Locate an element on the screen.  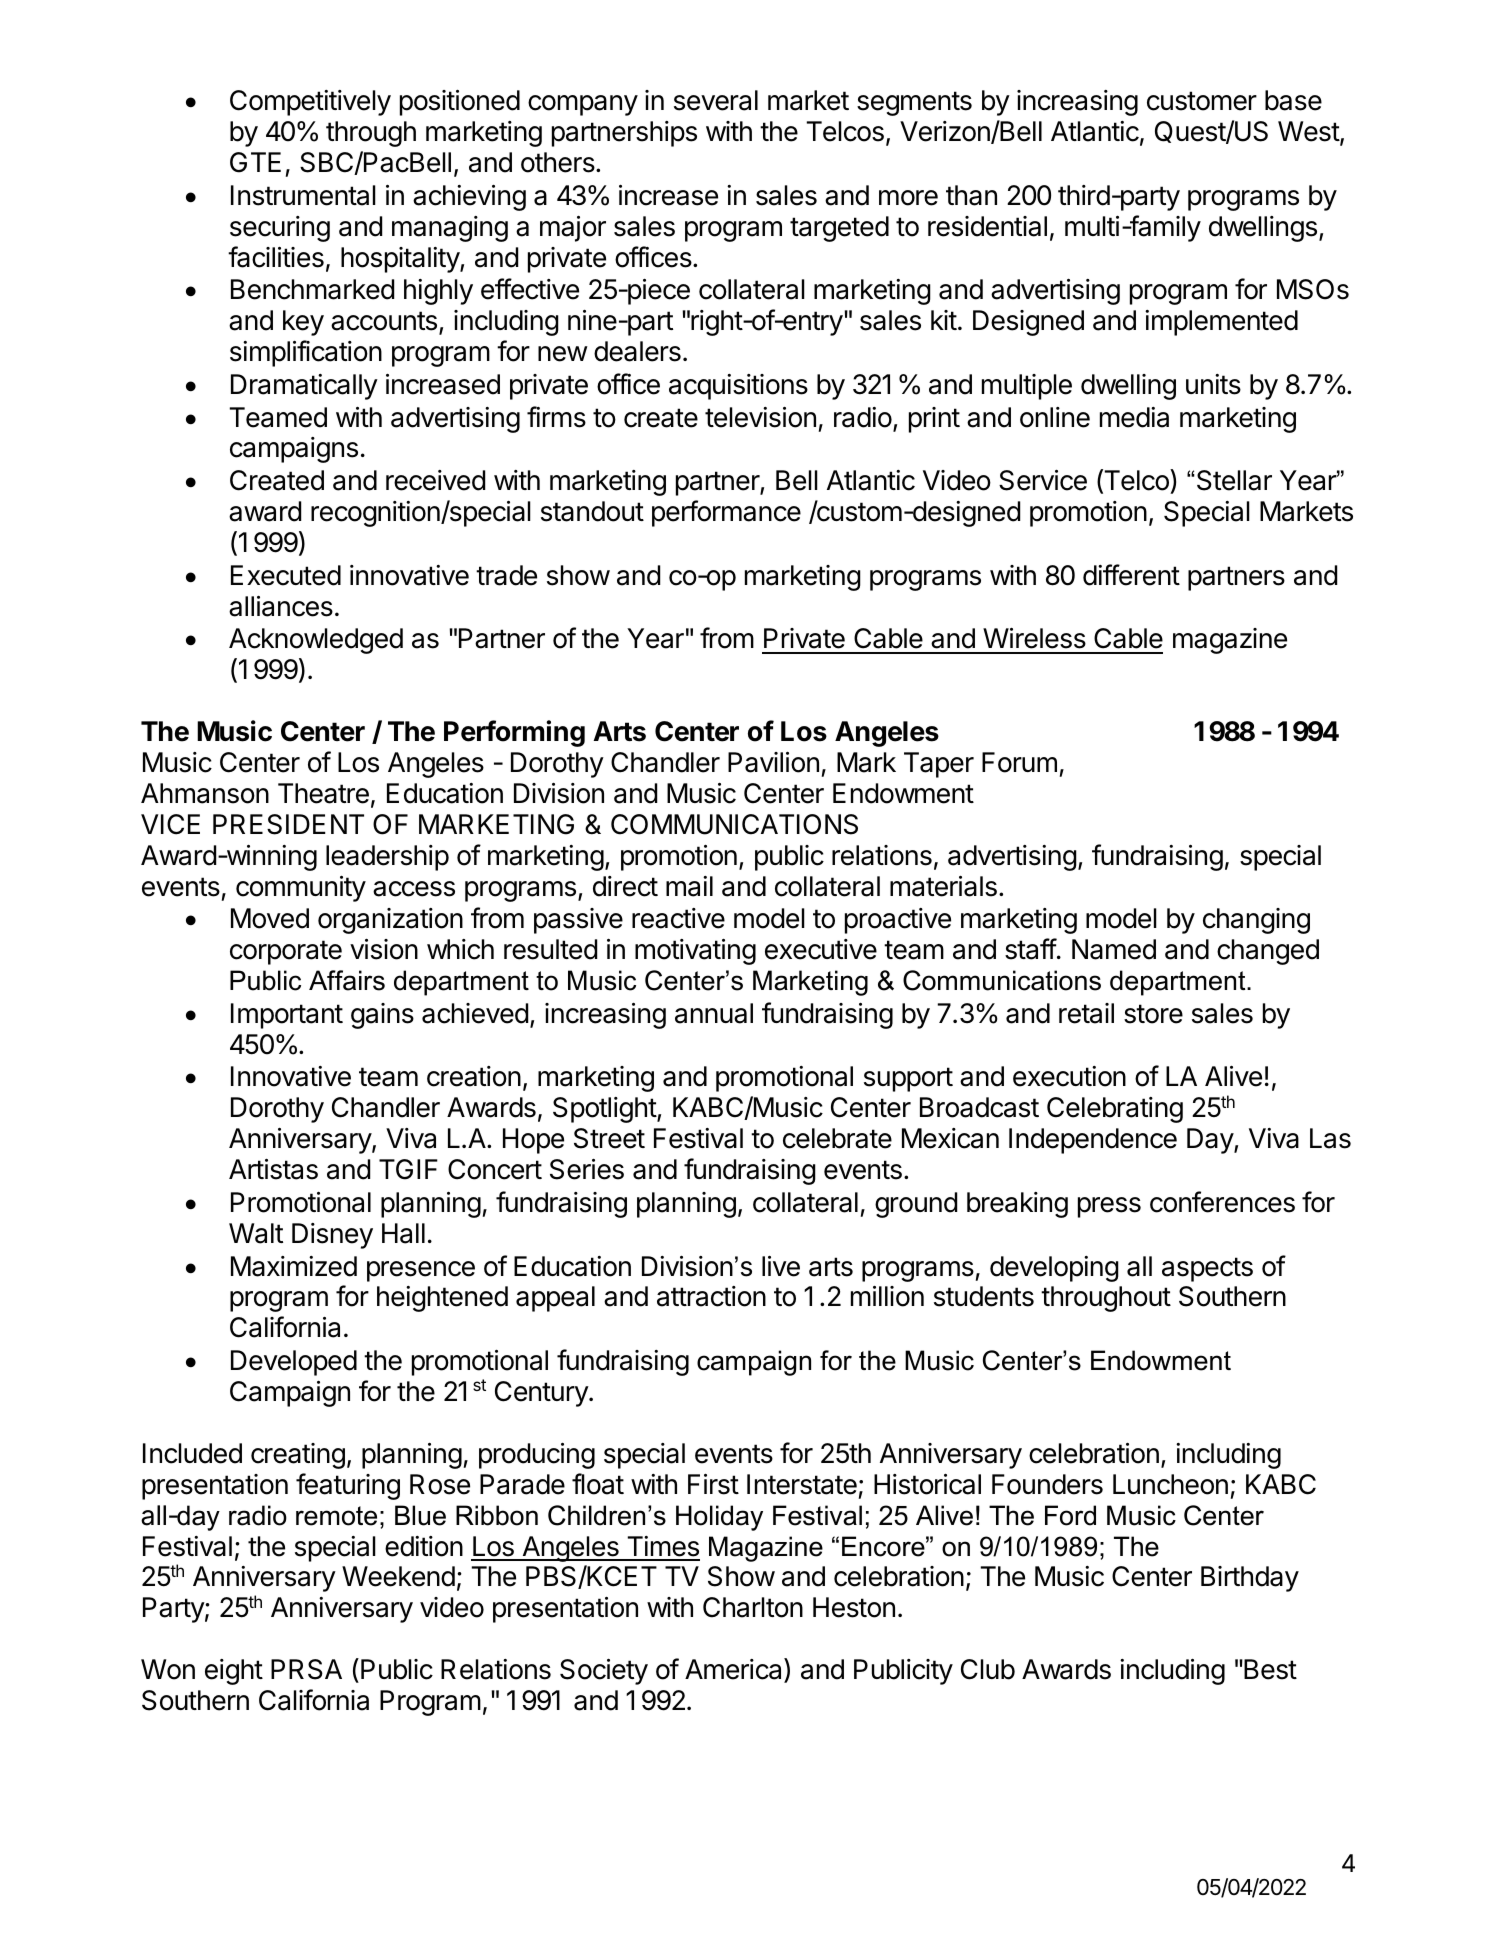
attraction is located at coordinates (711, 1296).
